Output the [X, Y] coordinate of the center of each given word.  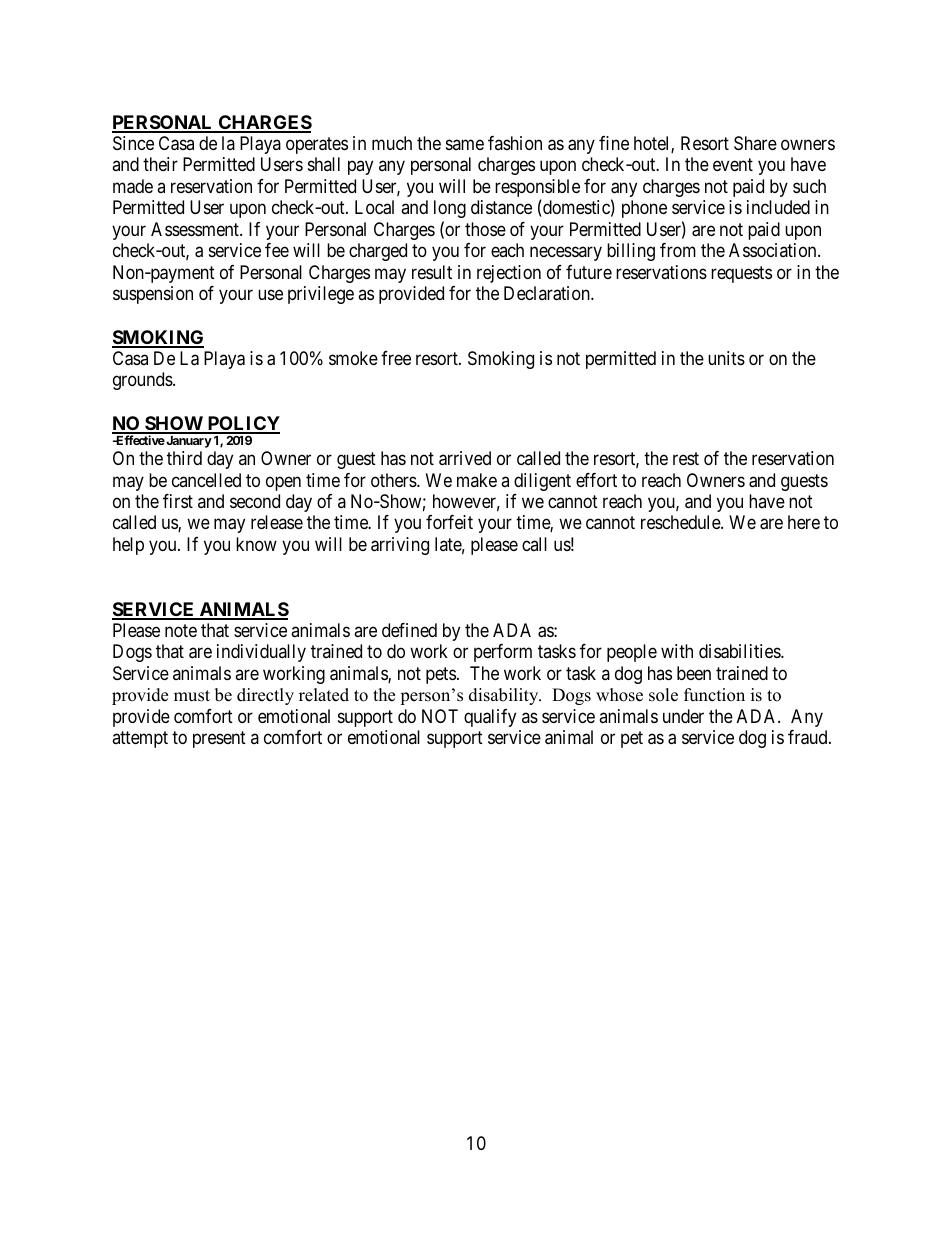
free [396, 358]
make [477, 480]
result [432, 272]
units [726, 358]
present [219, 739]
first [178, 501]
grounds [143, 381]
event [733, 165]
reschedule [681, 522]
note [181, 630]
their [160, 164]
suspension [153, 295]
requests [741, 274]
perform [503, 653]
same [465, 144]
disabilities [740, 651]
